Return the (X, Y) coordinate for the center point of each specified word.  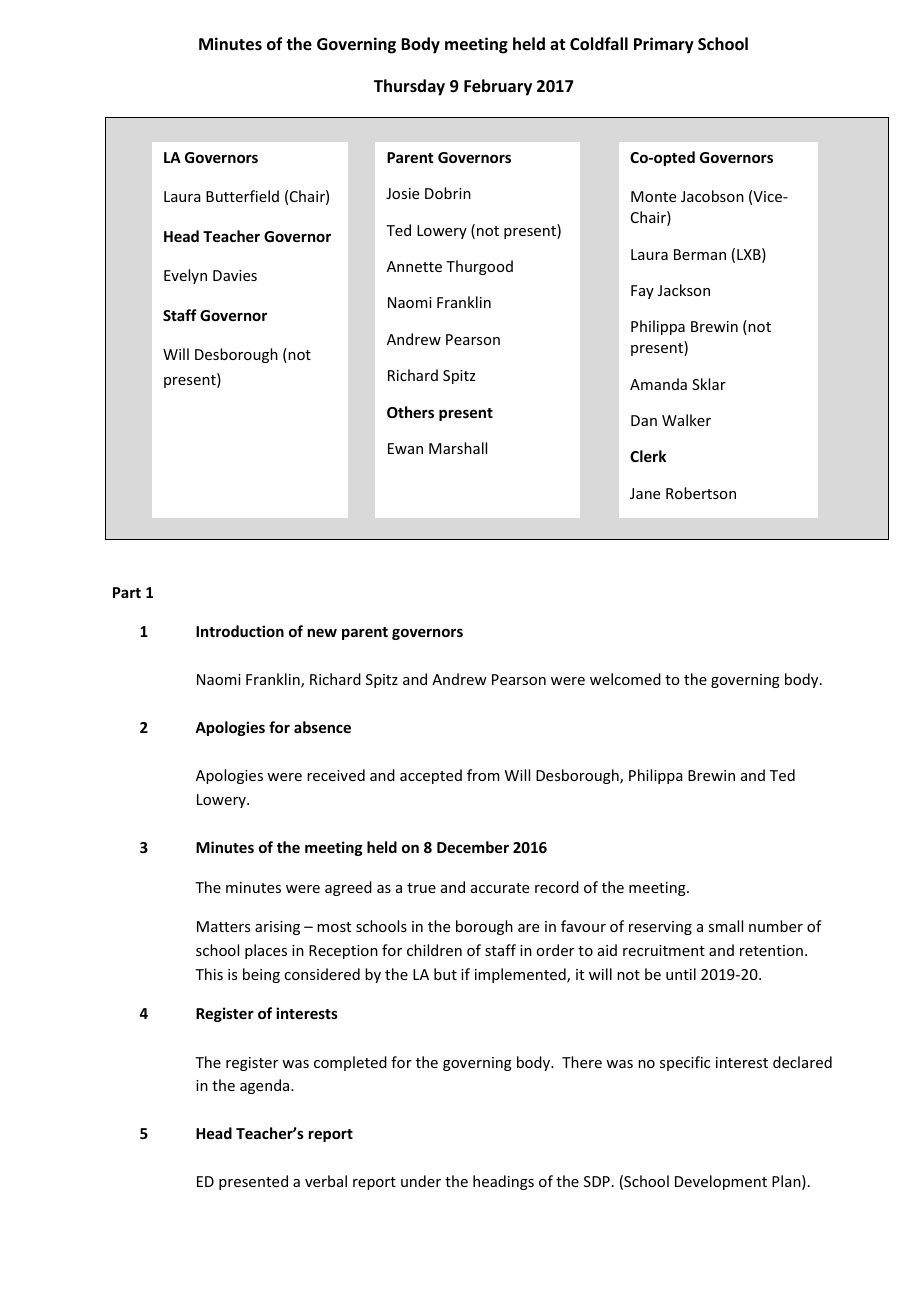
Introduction (240, 631)
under (421, 1181)
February (498, 87)
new (322, 632)
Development (721, 1182)
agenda (266, 1086)
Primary (664, 45)
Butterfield (242, 196)
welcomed (625, 679)
